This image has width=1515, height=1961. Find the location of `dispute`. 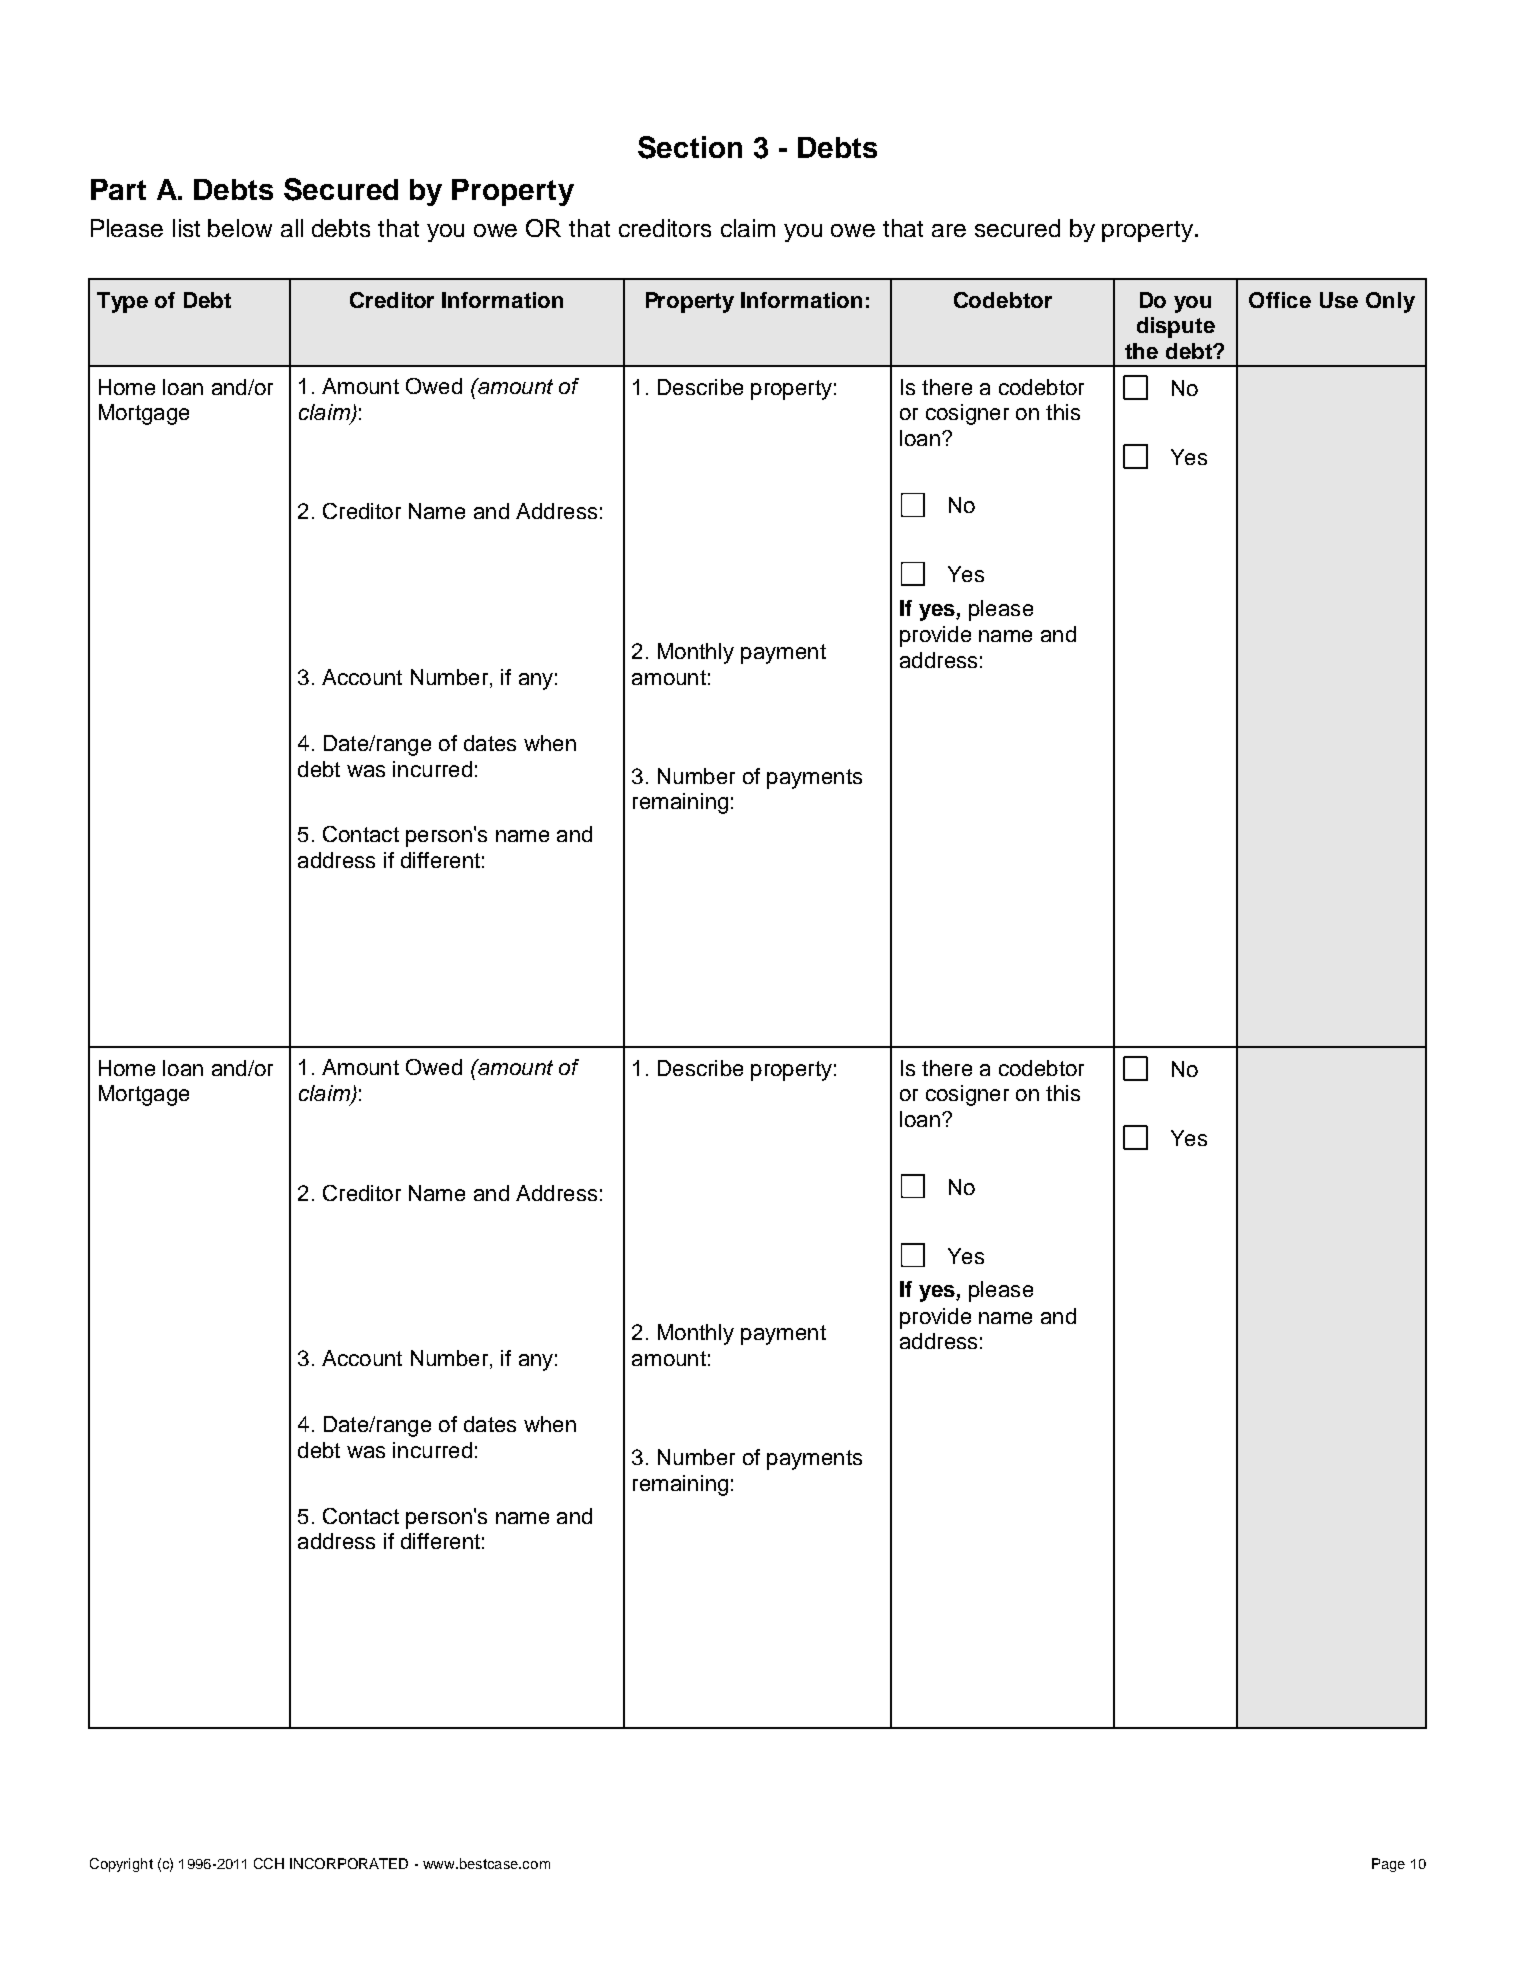

dispute is located at coordinates (1176, 327).
